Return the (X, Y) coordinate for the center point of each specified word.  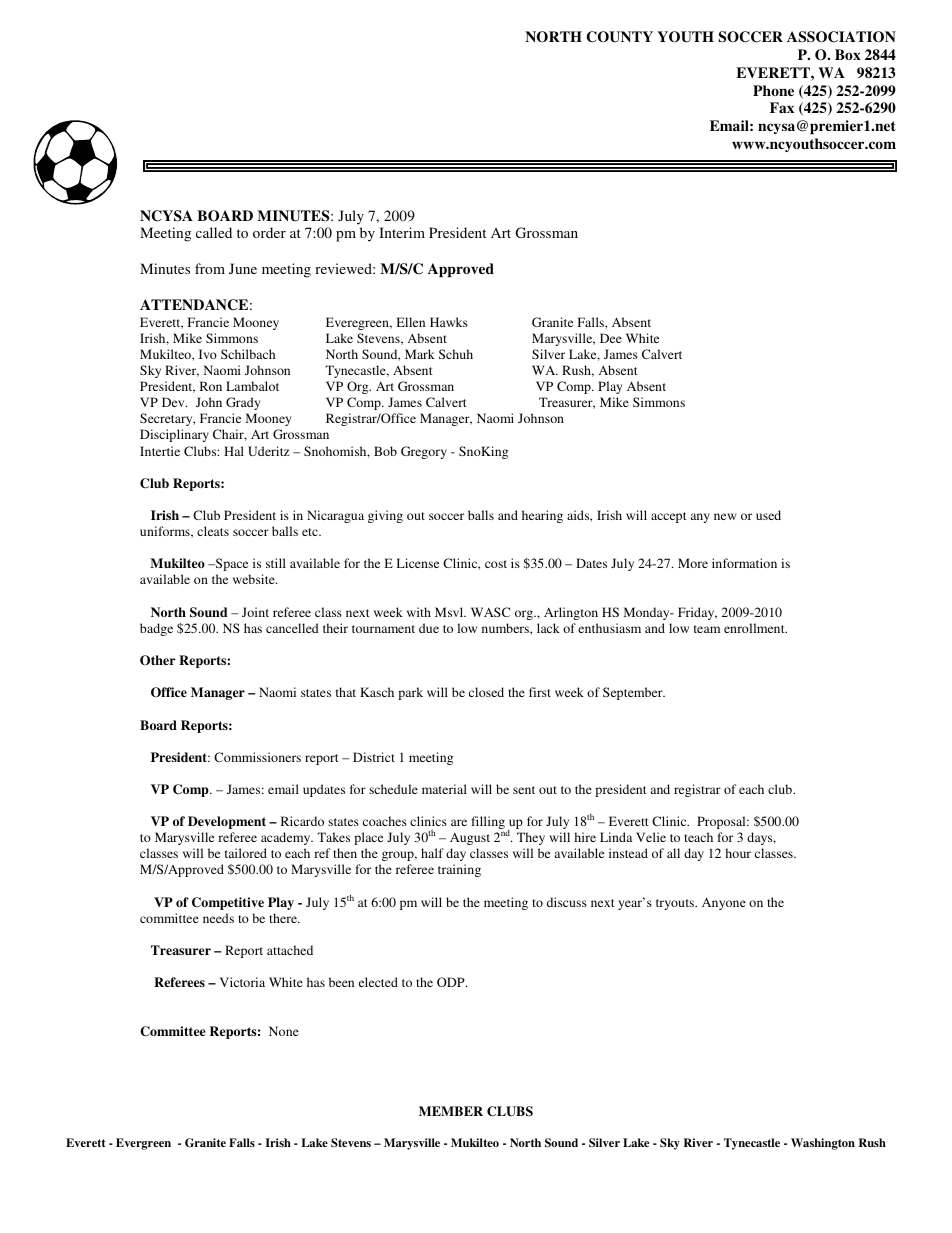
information (744, 563)
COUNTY (620, 37)
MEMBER (451, 1111)
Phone (773, 90)
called (214, 232)
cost (496, 564)
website (255, 579)
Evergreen (143, 1144)
